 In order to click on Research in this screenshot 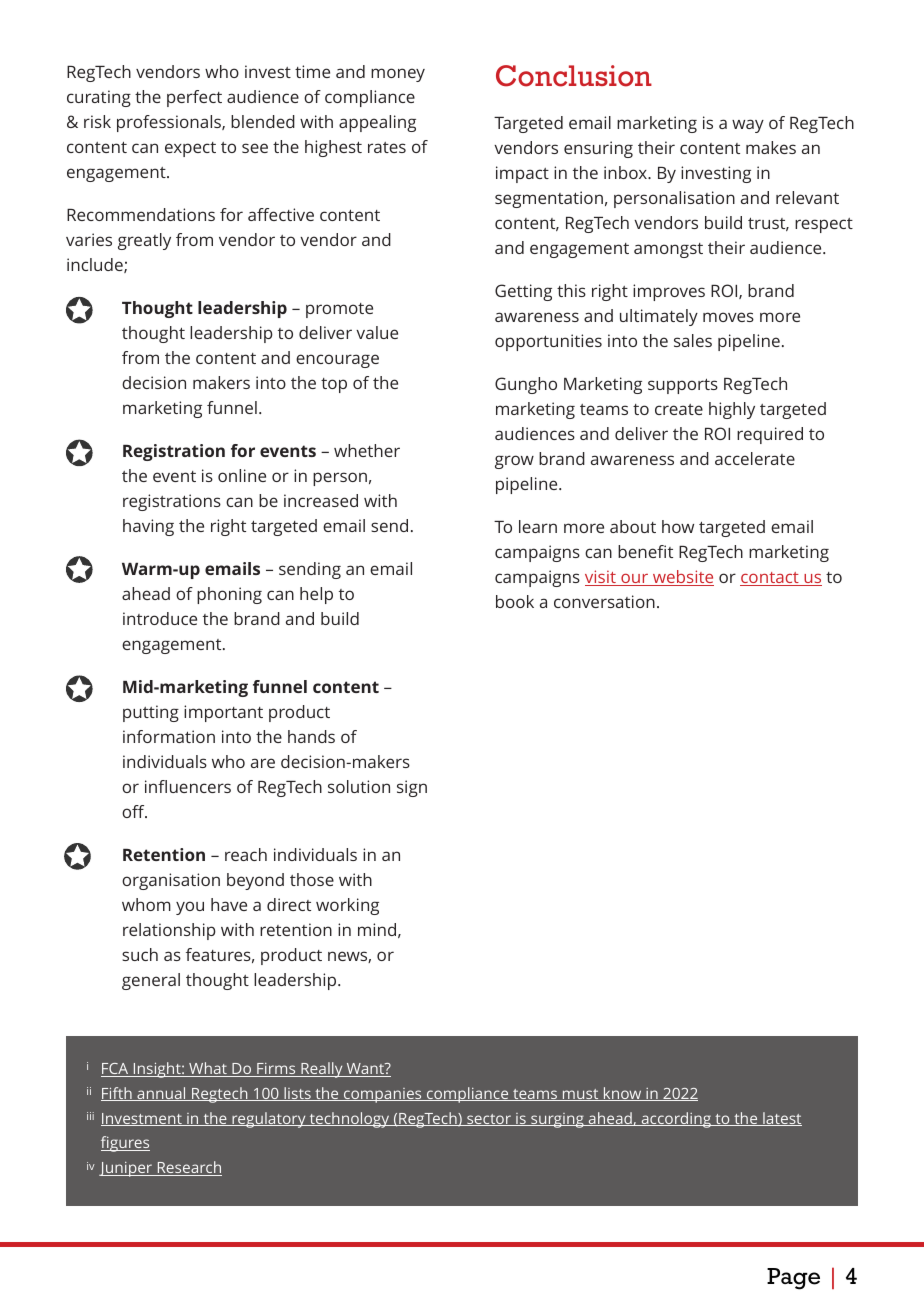, I will do `click(188, 1168)`.
